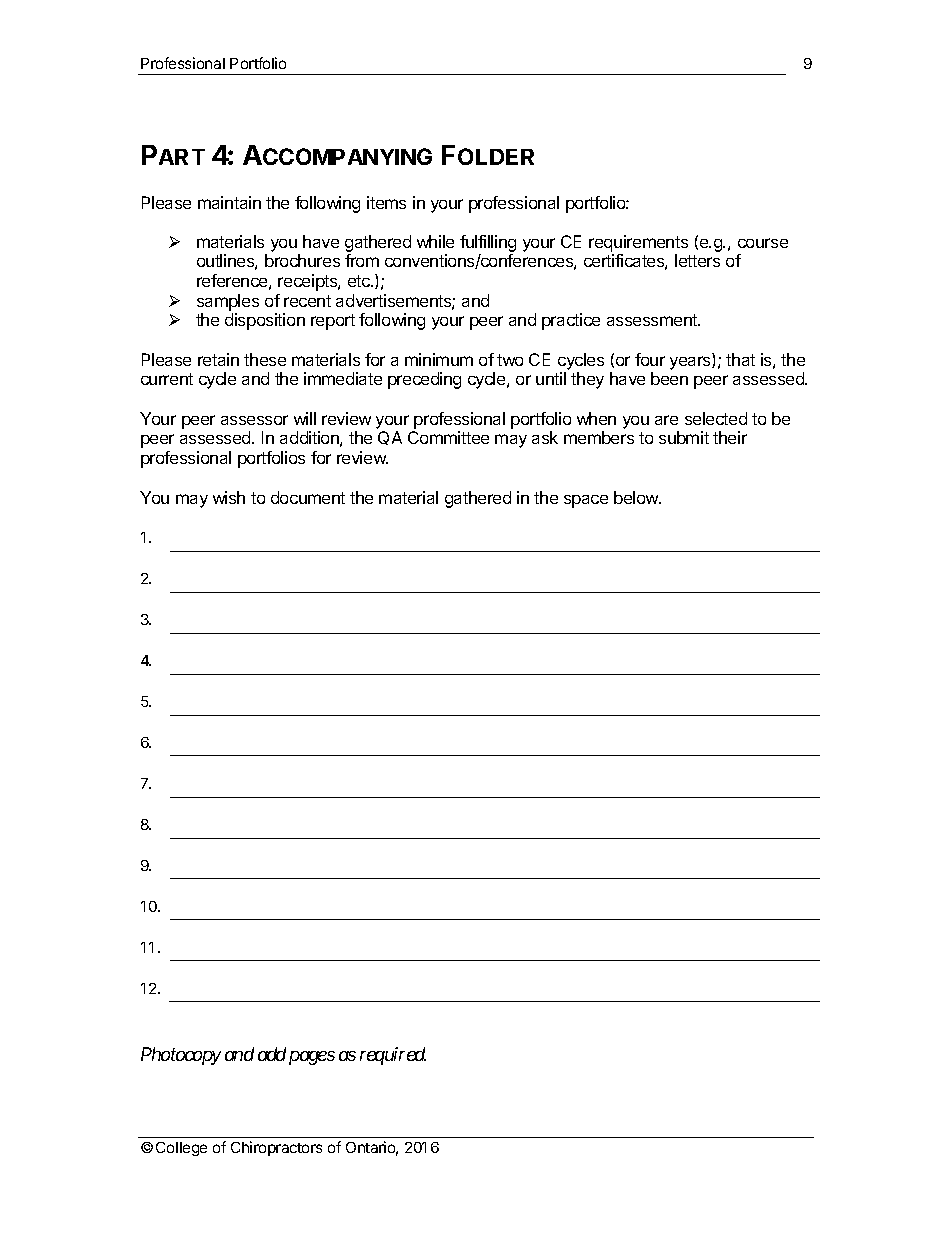  What do you see at coordinates (229, 497) in the image?
I see `wish` at bounding box center [229, 497].
